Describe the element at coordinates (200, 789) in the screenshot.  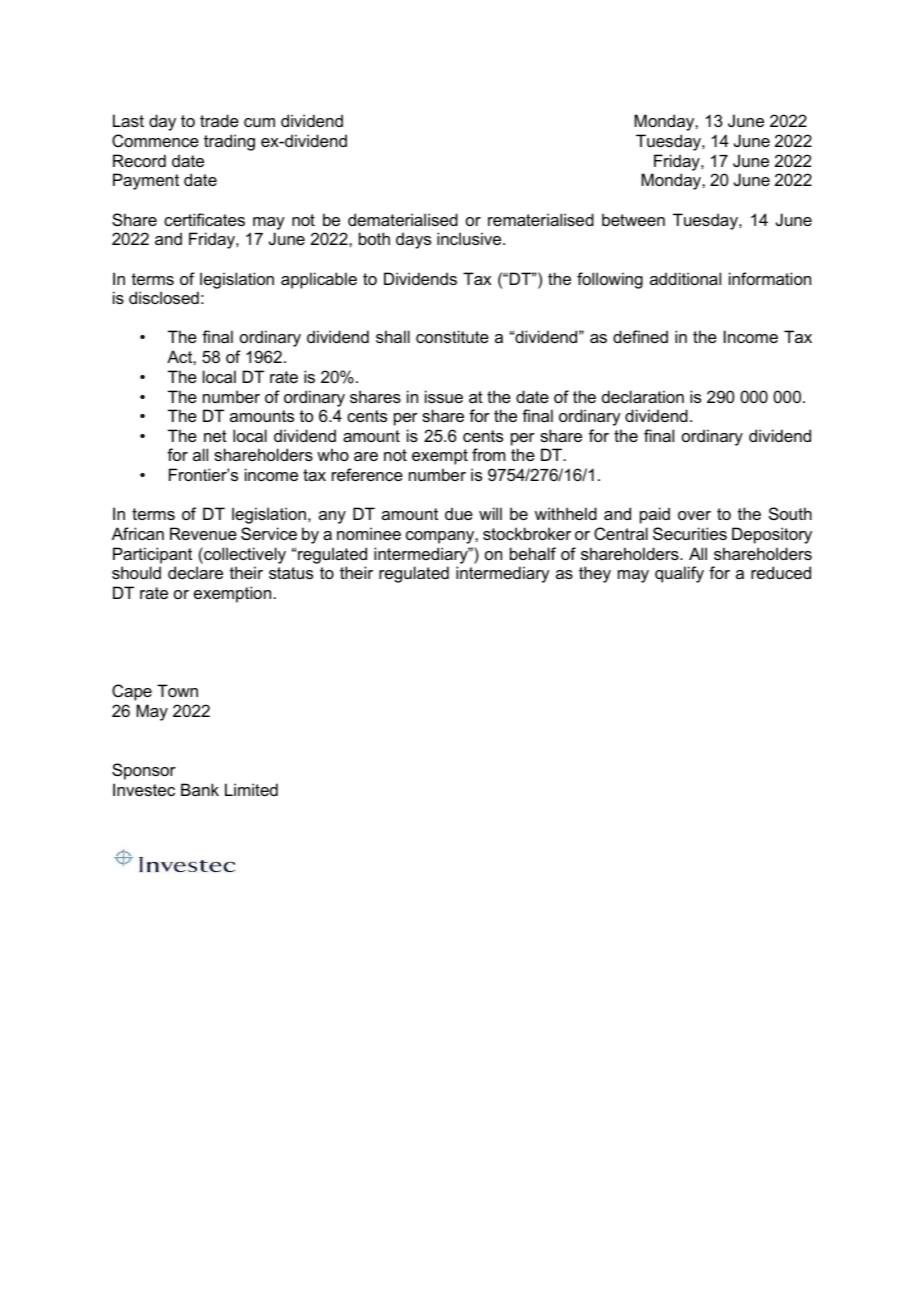
I see `Bank` at that location.
